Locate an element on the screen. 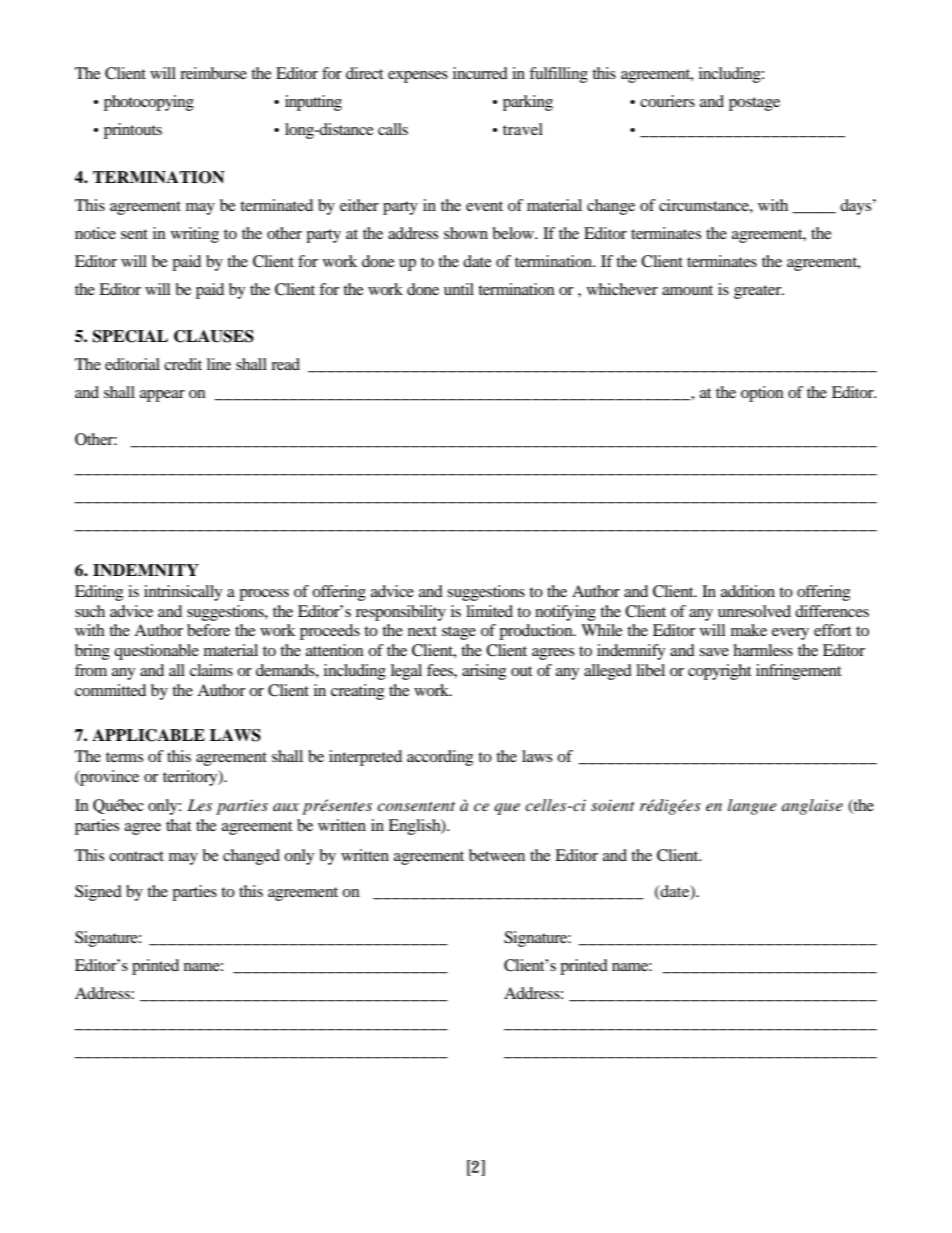 This screenshot has width=952, height=1233. appear is located at coordinates (162, 396).
